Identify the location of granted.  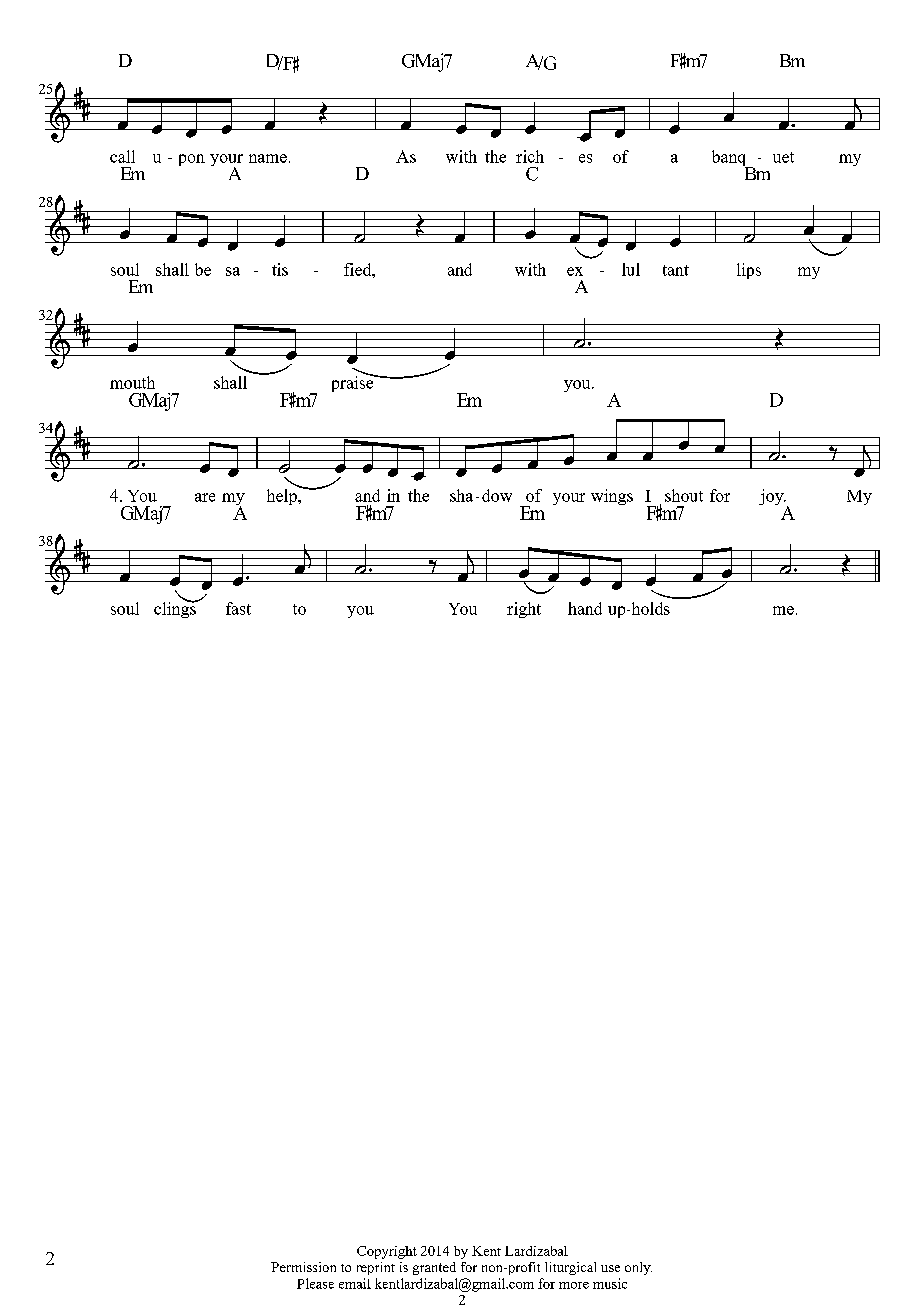
(434, 1268).
